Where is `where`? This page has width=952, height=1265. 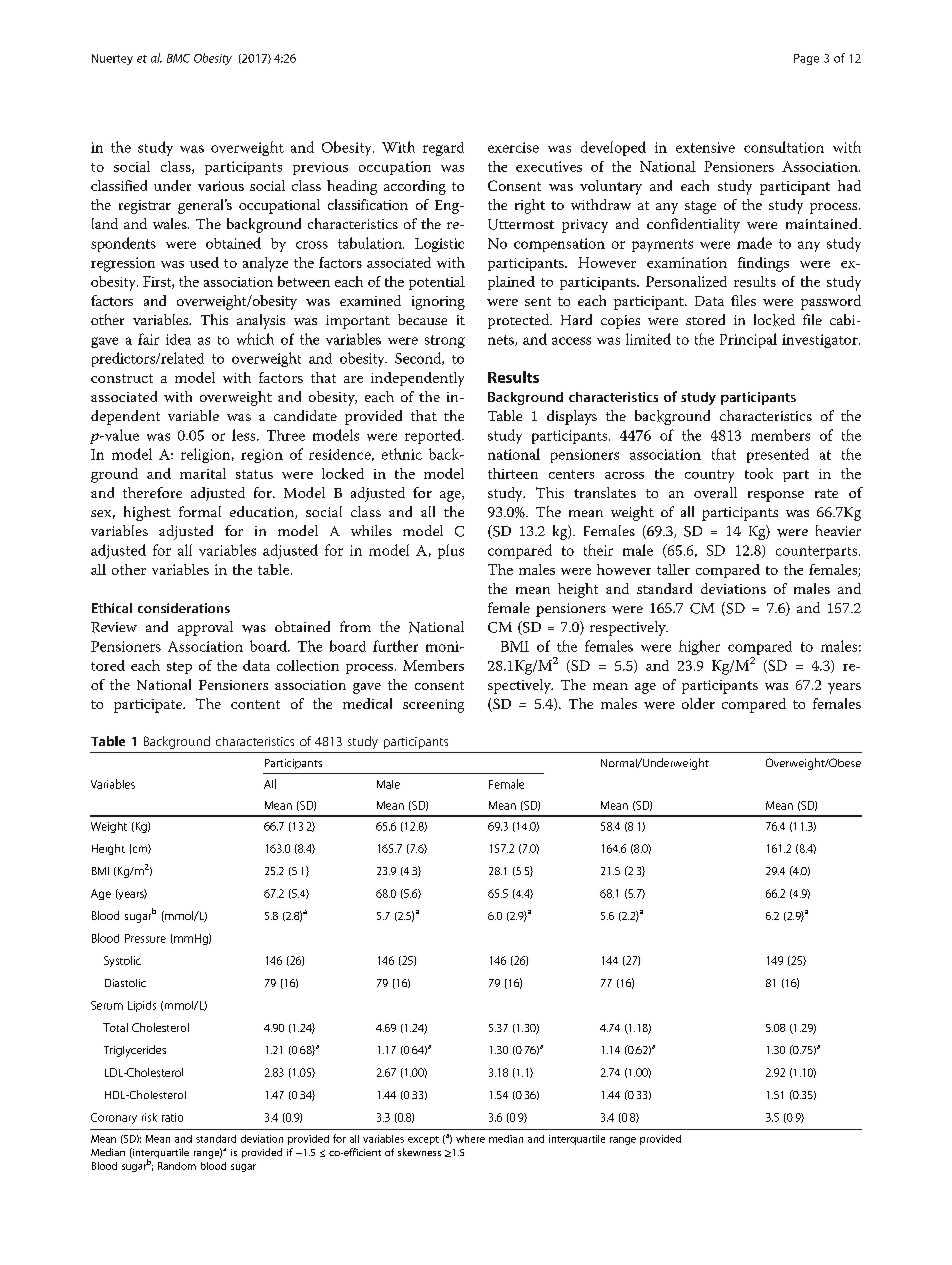 where is located at coordinates (470, 1139).
